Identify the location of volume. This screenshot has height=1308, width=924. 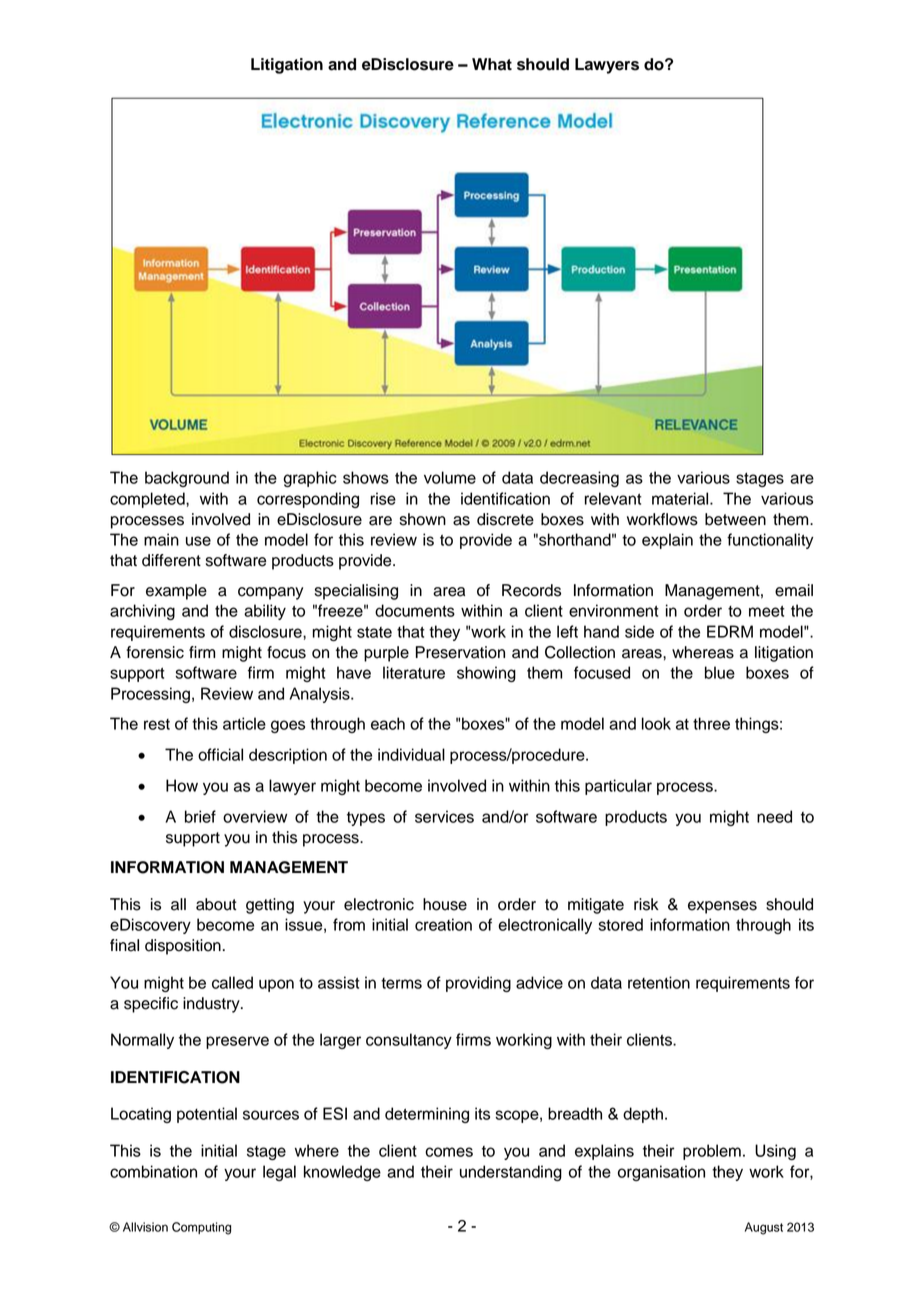
(450, 477).
